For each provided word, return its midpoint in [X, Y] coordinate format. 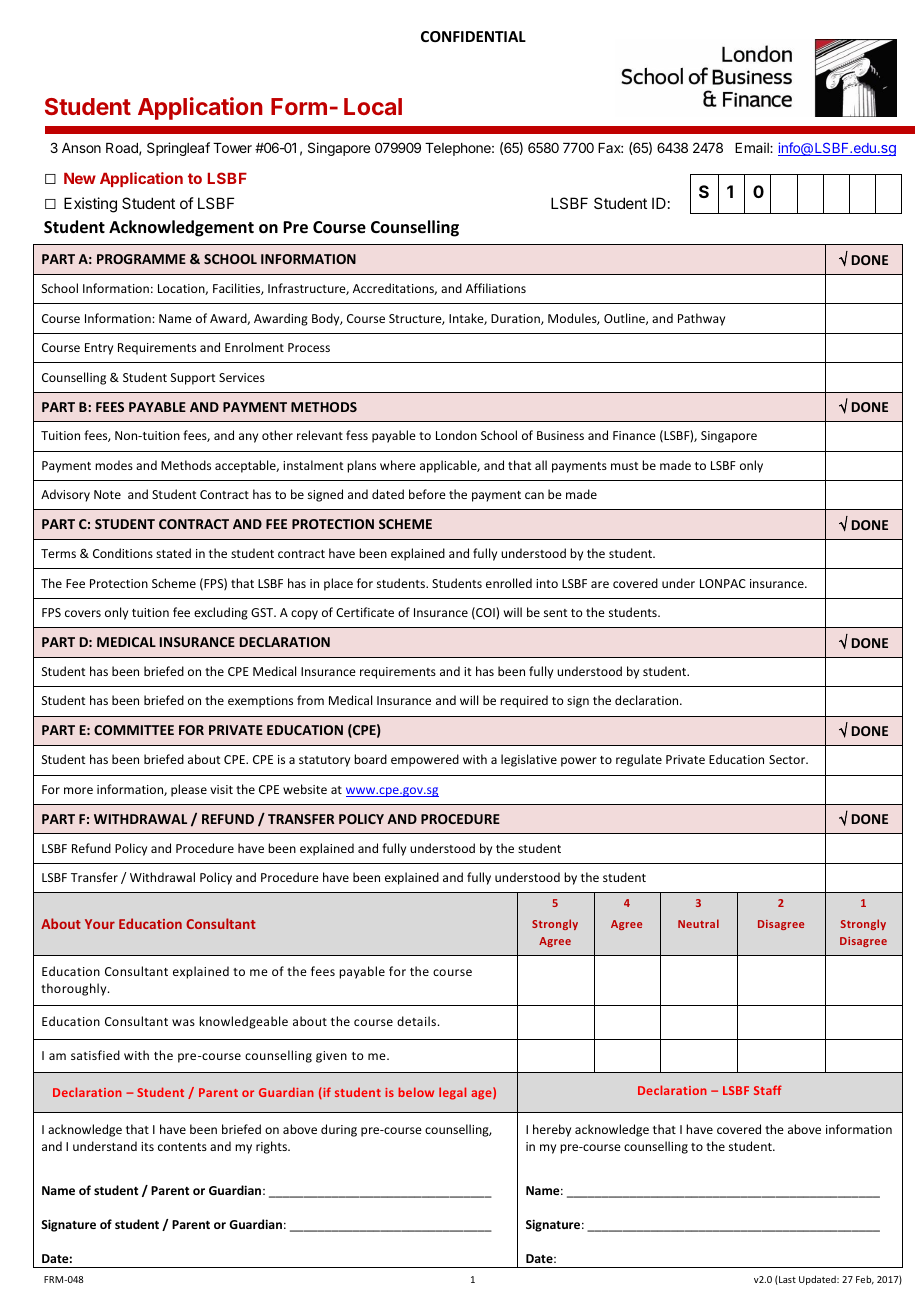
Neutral [698, 923]
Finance [634, 435]
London [456, 435]
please [189, 790]
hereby [552, 1130]
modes [114, 465]
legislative [529, 760]
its [147, 1146]
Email [753, 147]
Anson [81, 148]
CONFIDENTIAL [473, 36]
